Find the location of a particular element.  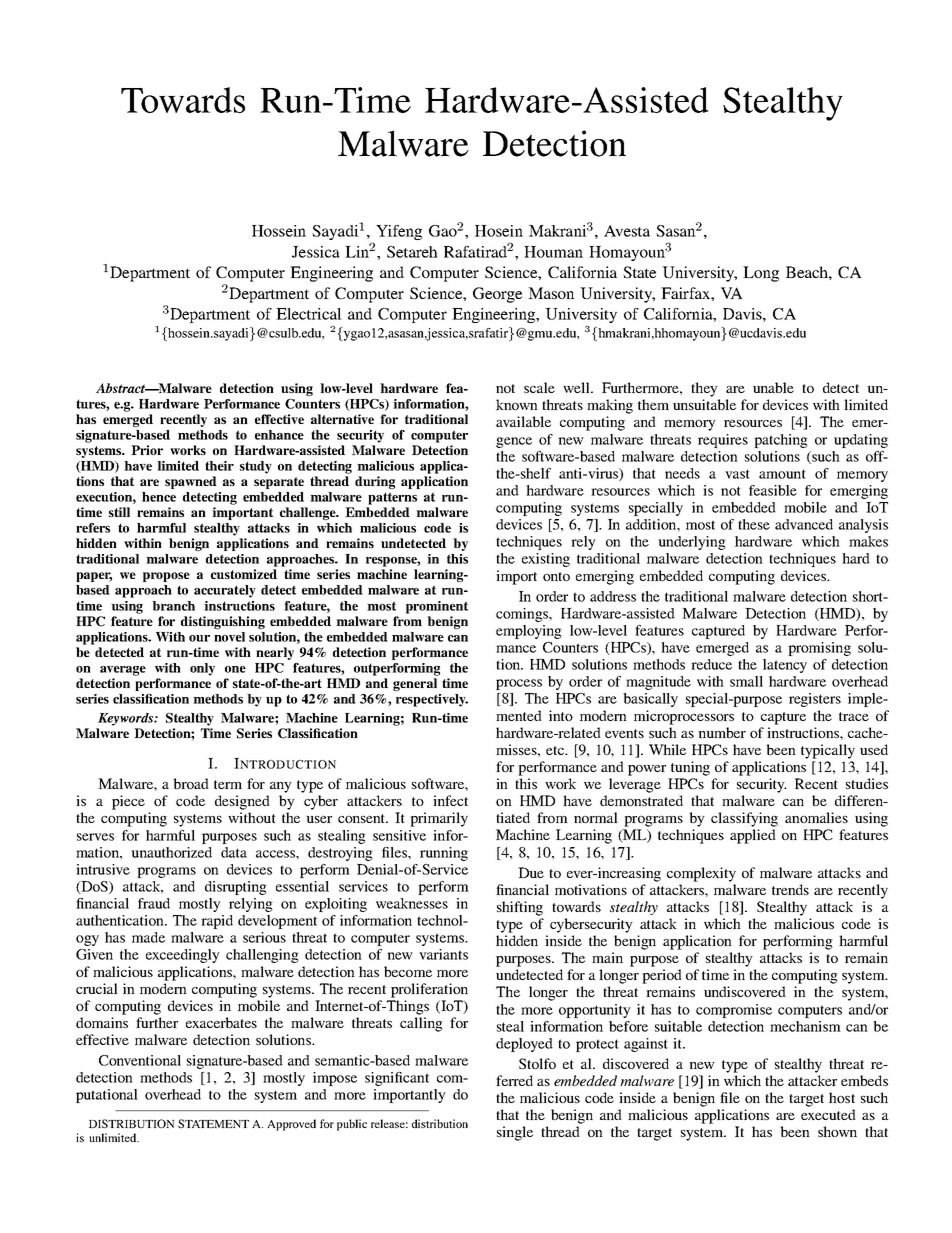

Avesta is located at coordinates (627, 231).
